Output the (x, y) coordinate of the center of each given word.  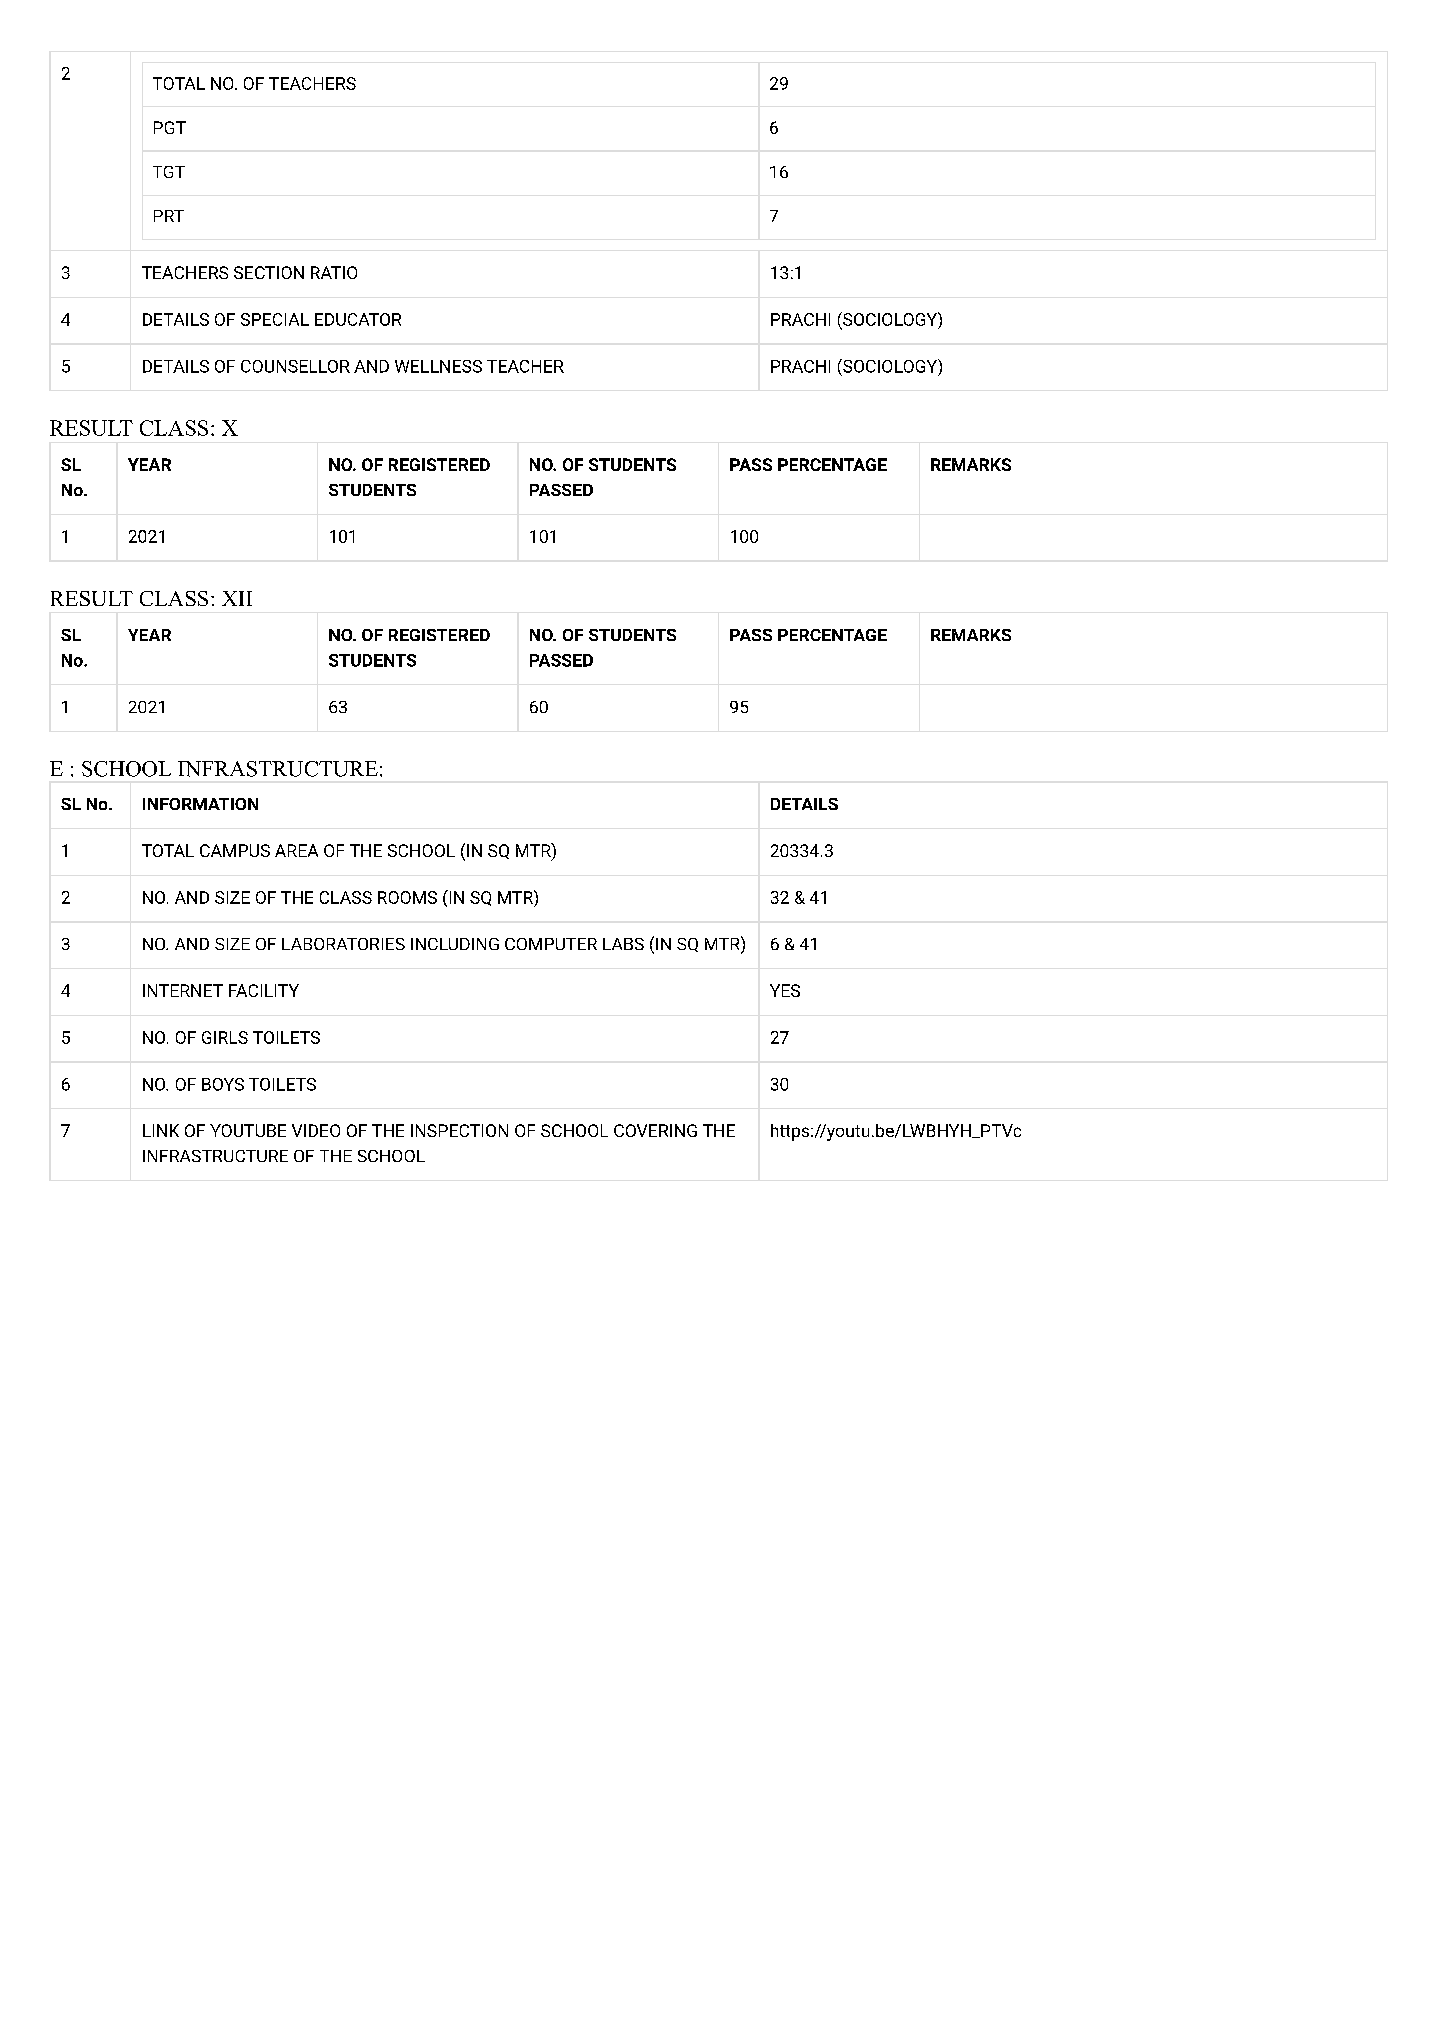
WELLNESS (438, 366)
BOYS (223, 1084)
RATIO (334, 272)
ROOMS (407, 897)
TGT (169, 172)
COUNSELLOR (295, 366)
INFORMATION (200, 804)
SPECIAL (275, 319)
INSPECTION (459, 1130)
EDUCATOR (358, 319)
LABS (623, 944)
